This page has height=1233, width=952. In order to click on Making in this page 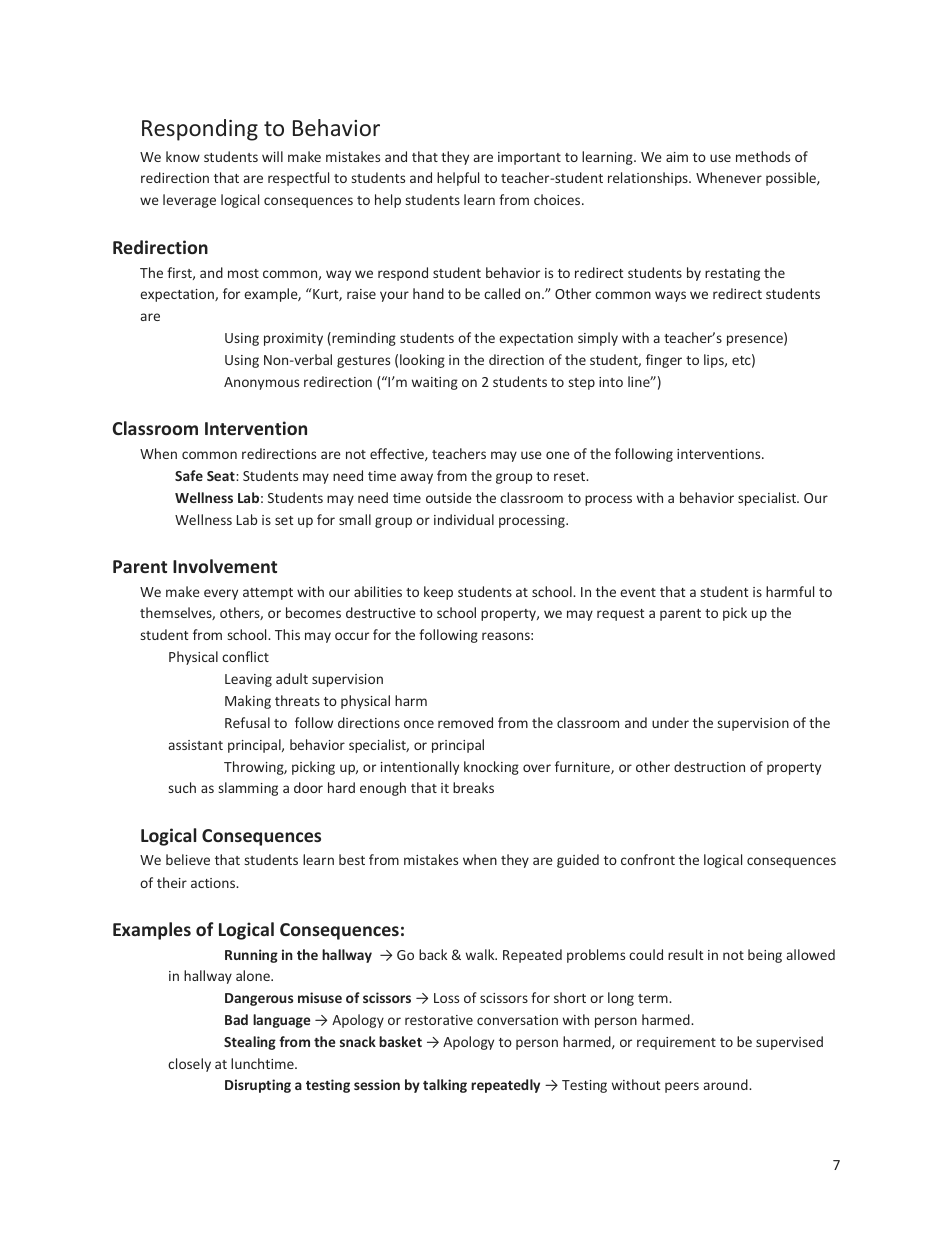, I will do `click(248, 702)`.
